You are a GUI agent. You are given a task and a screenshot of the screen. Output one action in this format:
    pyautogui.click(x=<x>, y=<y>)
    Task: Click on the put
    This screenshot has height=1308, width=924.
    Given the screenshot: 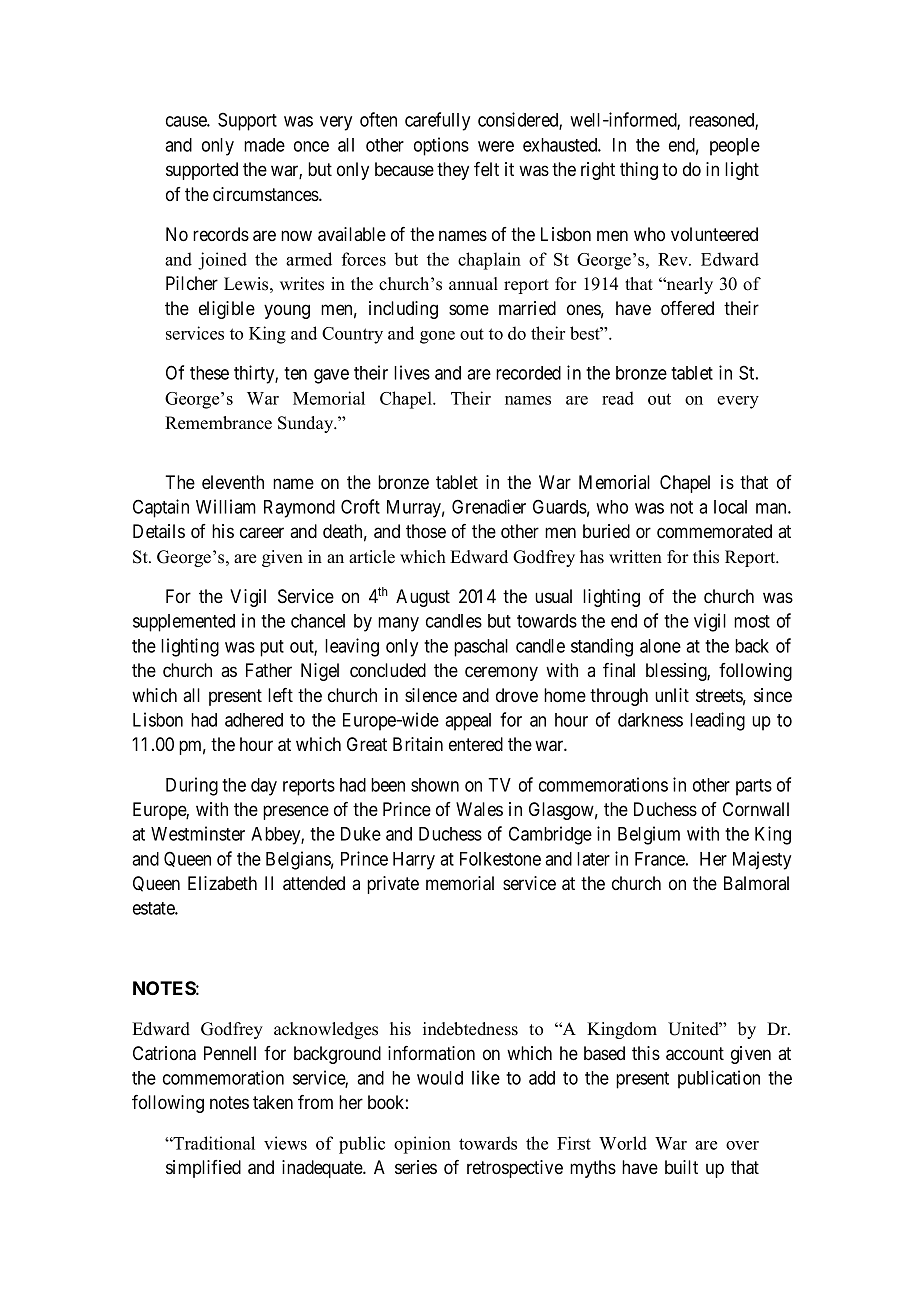 What is the action you would take?
    pyautogui.click(x=272, y=648)
